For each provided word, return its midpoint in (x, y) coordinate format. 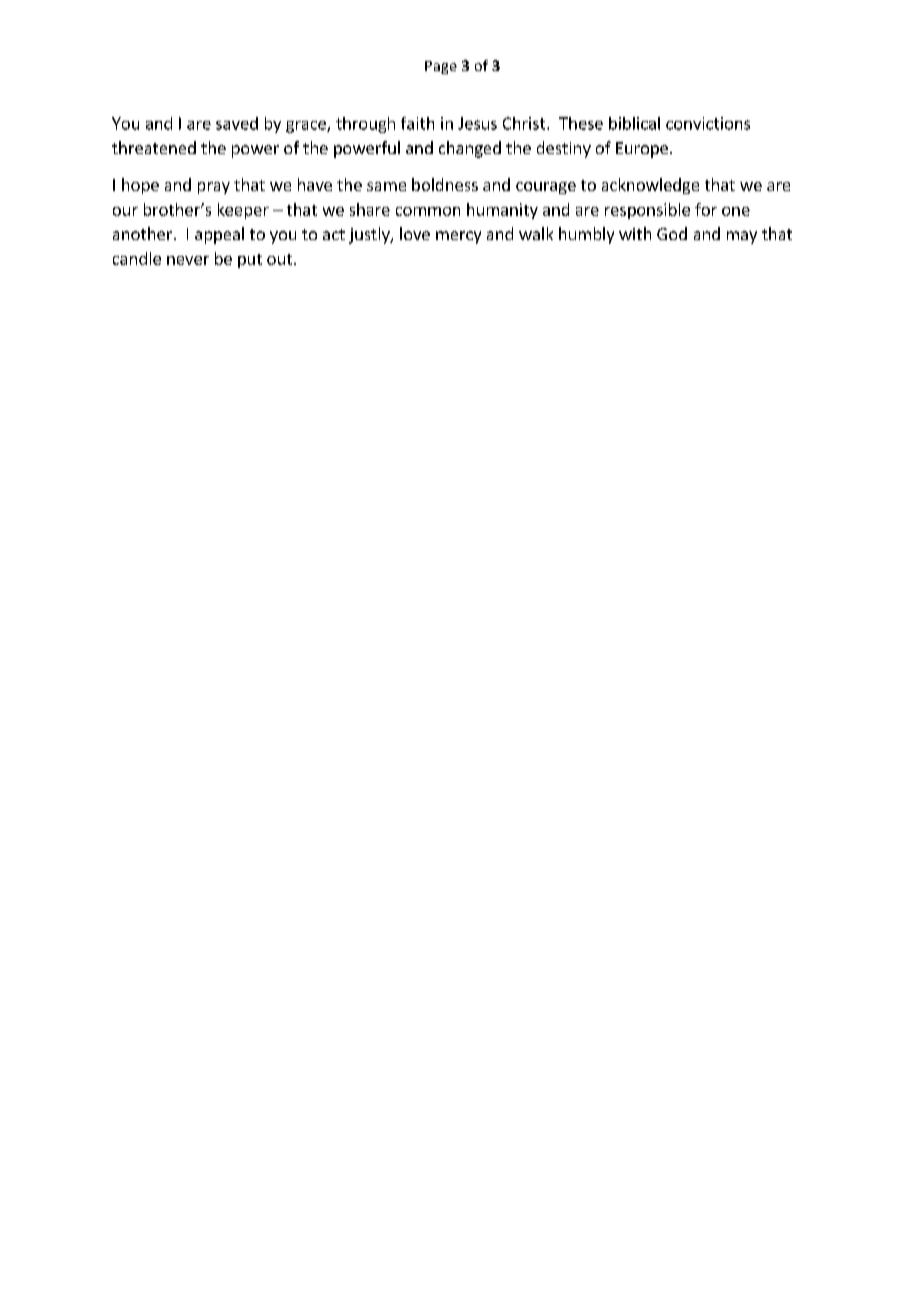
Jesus (477, 123)
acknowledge (650, 186)
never (188, 260)
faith (417, 123)
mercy (458, 237)
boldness (445, 184)
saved (237, 123)
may (742, 237)
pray (214, 188)
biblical (634, 123)
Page (441, 67)
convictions (708, 123)
